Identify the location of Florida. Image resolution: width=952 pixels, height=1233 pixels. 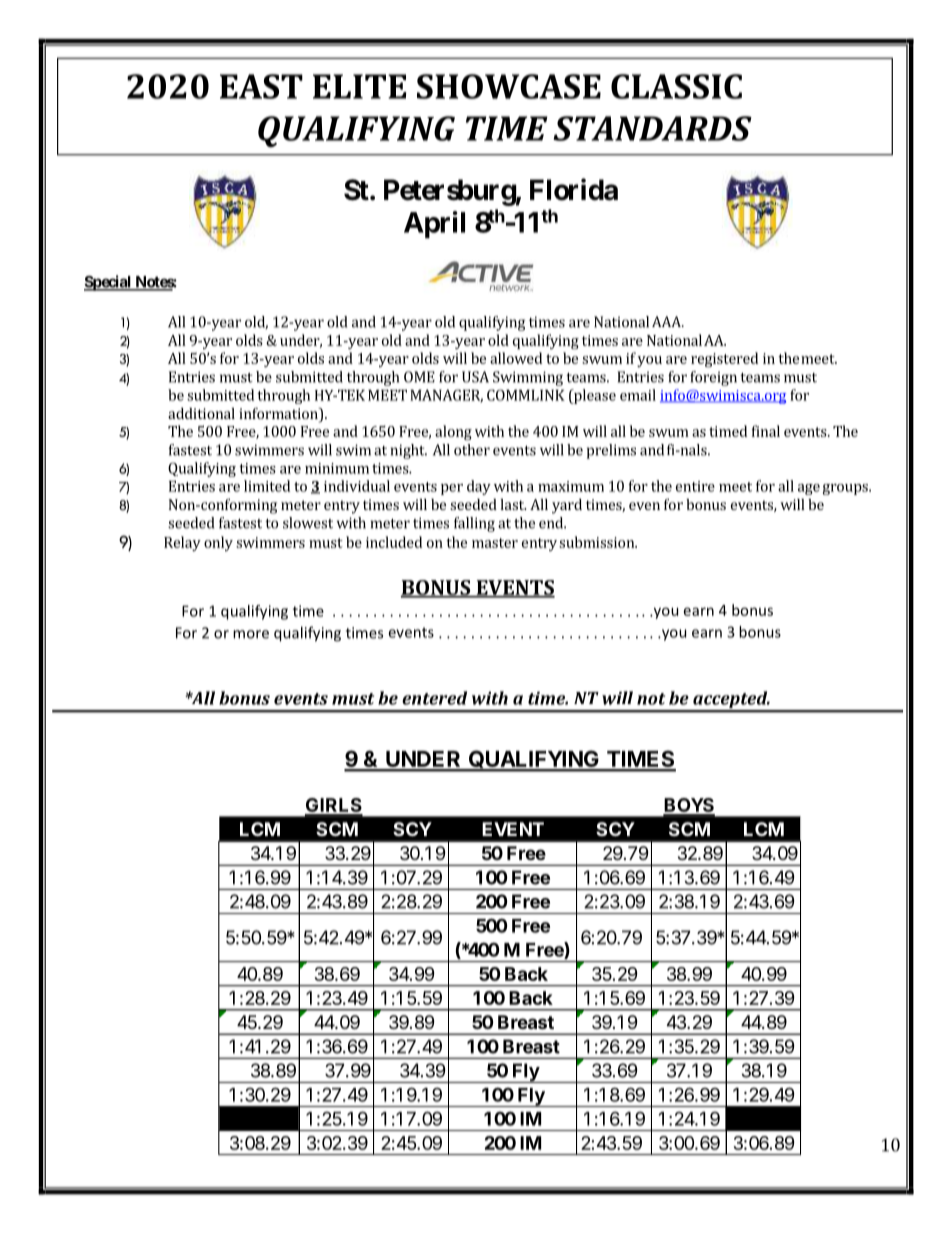
(574, 189).
